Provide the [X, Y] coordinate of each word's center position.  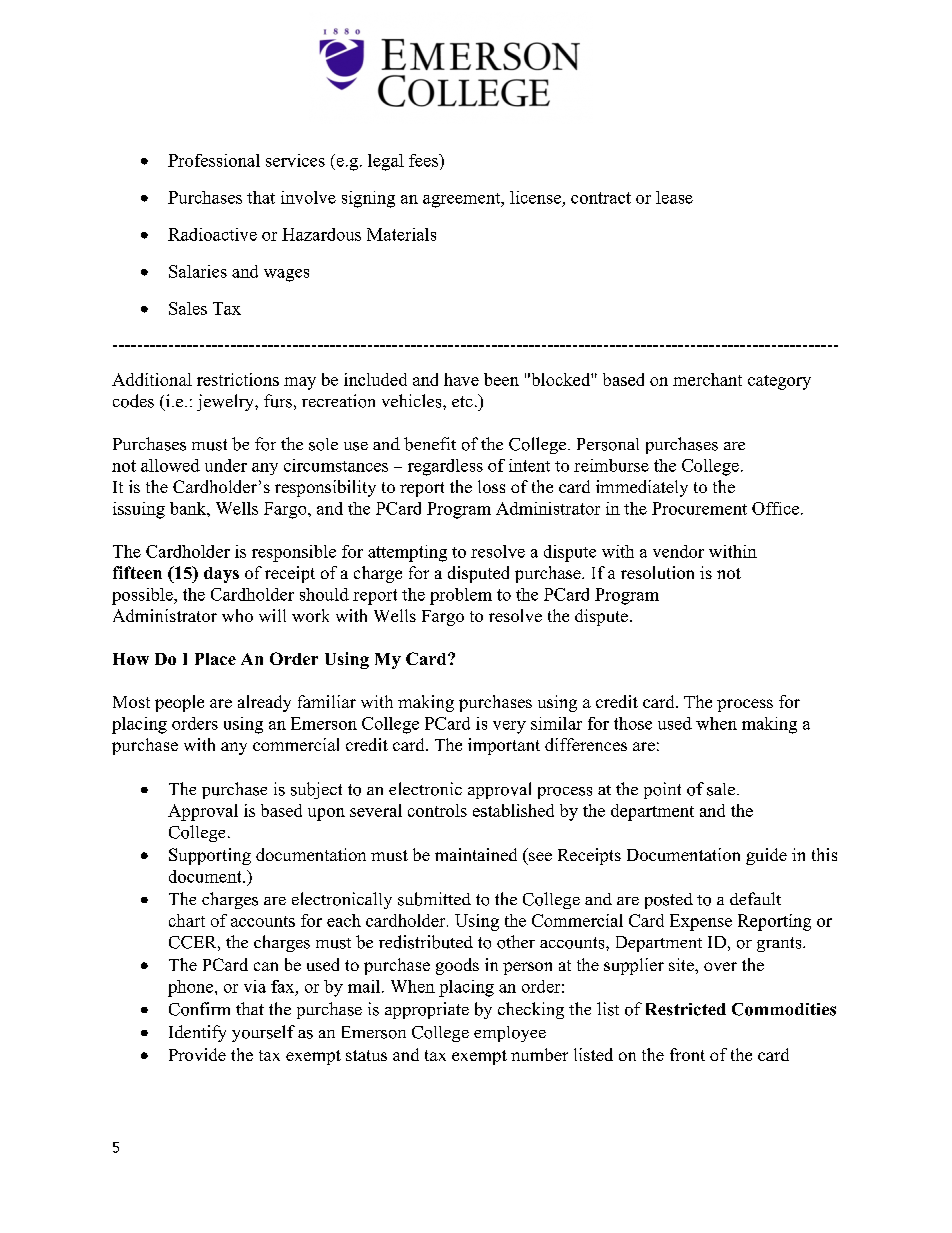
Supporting [210, 856]
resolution [657, 572]
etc [462, 401]
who [237, 615]
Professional [214, 160]
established [513, 810]
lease [674, 197]
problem [461, 596]
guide [766, 856]
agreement [463, 200]
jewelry [226, 402]
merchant [707, 379]
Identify [197, 1033]
